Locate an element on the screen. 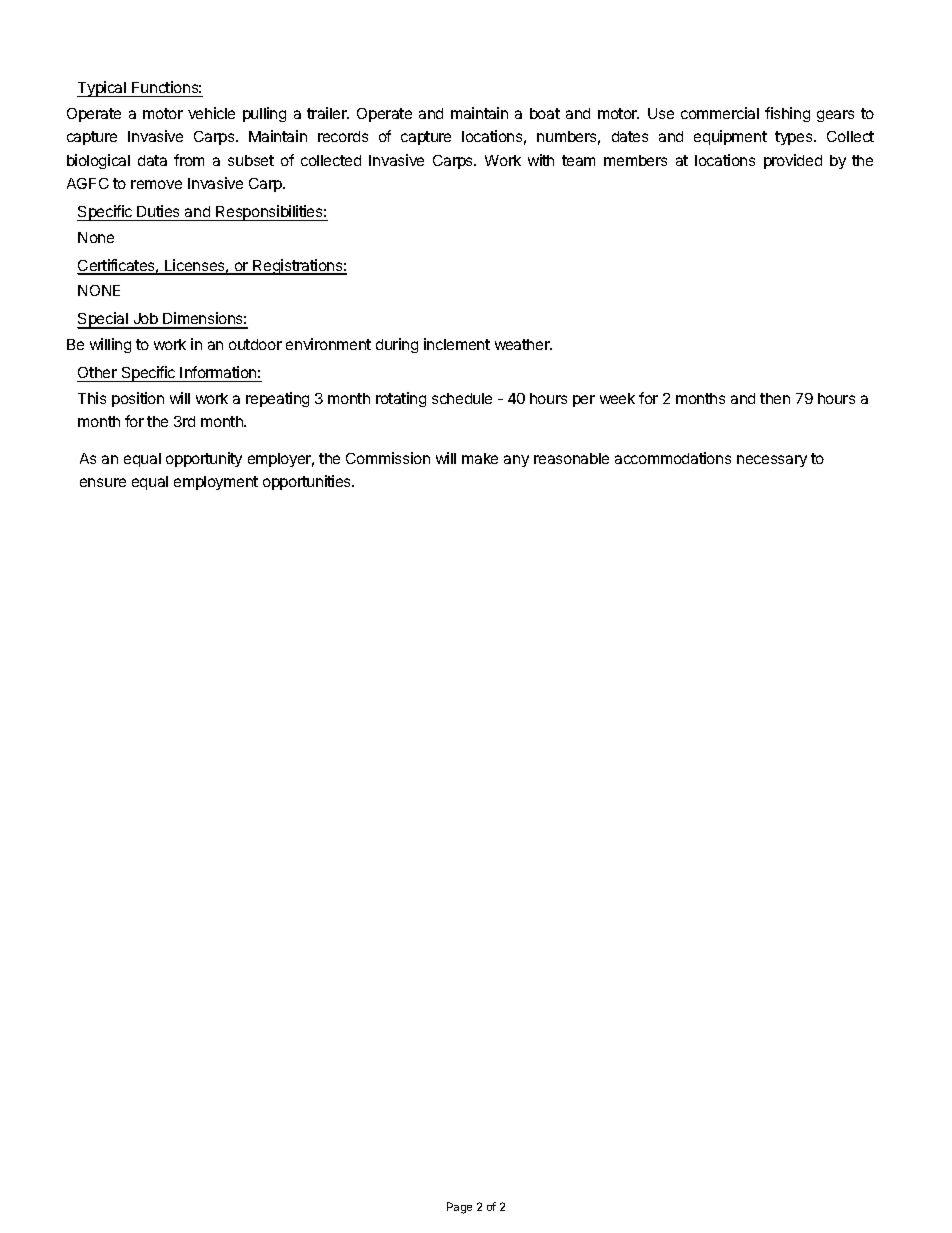  boat is located at coordinates (545, 113).
